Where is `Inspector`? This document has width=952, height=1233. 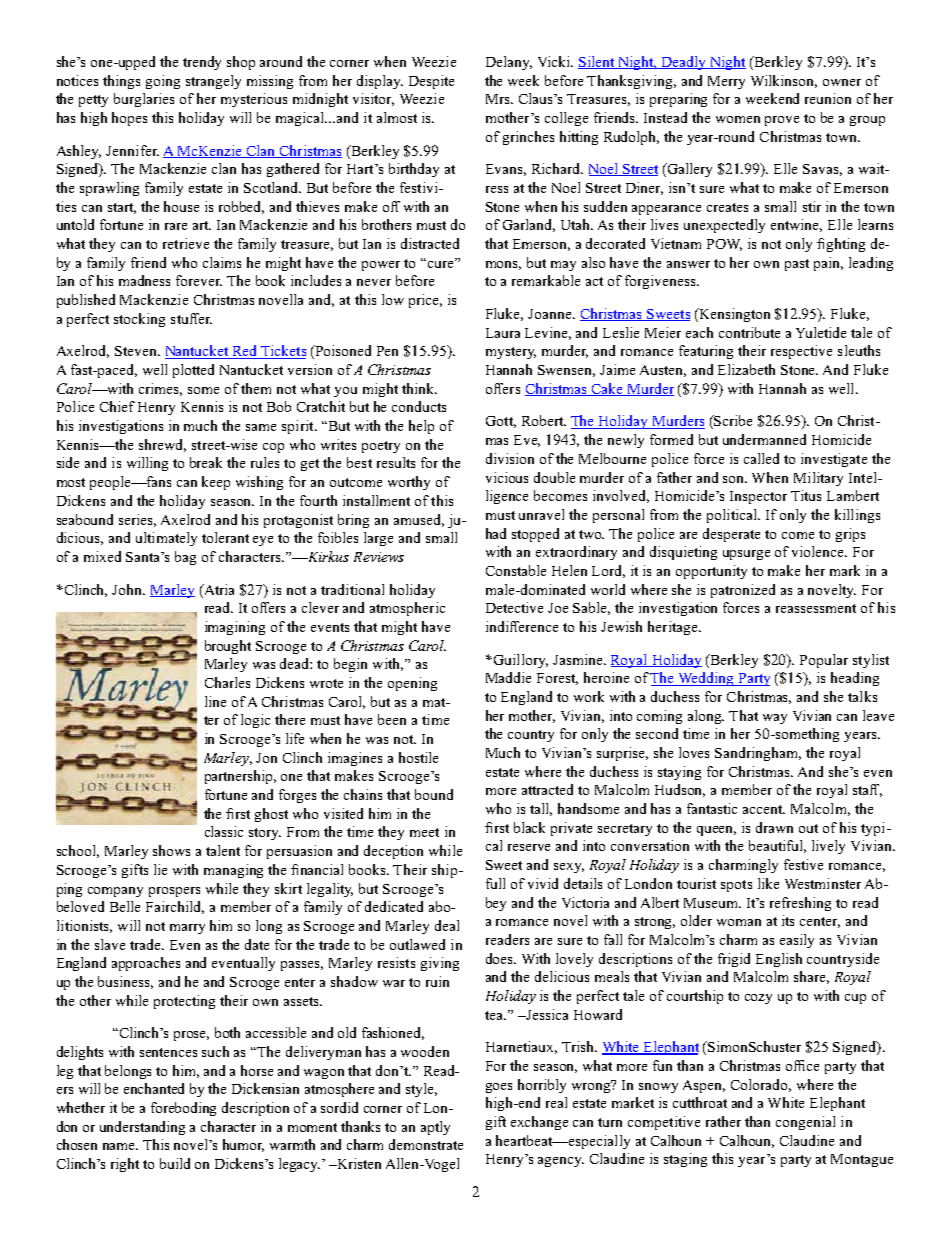
Inspector is located at coordinates (758, 497).
